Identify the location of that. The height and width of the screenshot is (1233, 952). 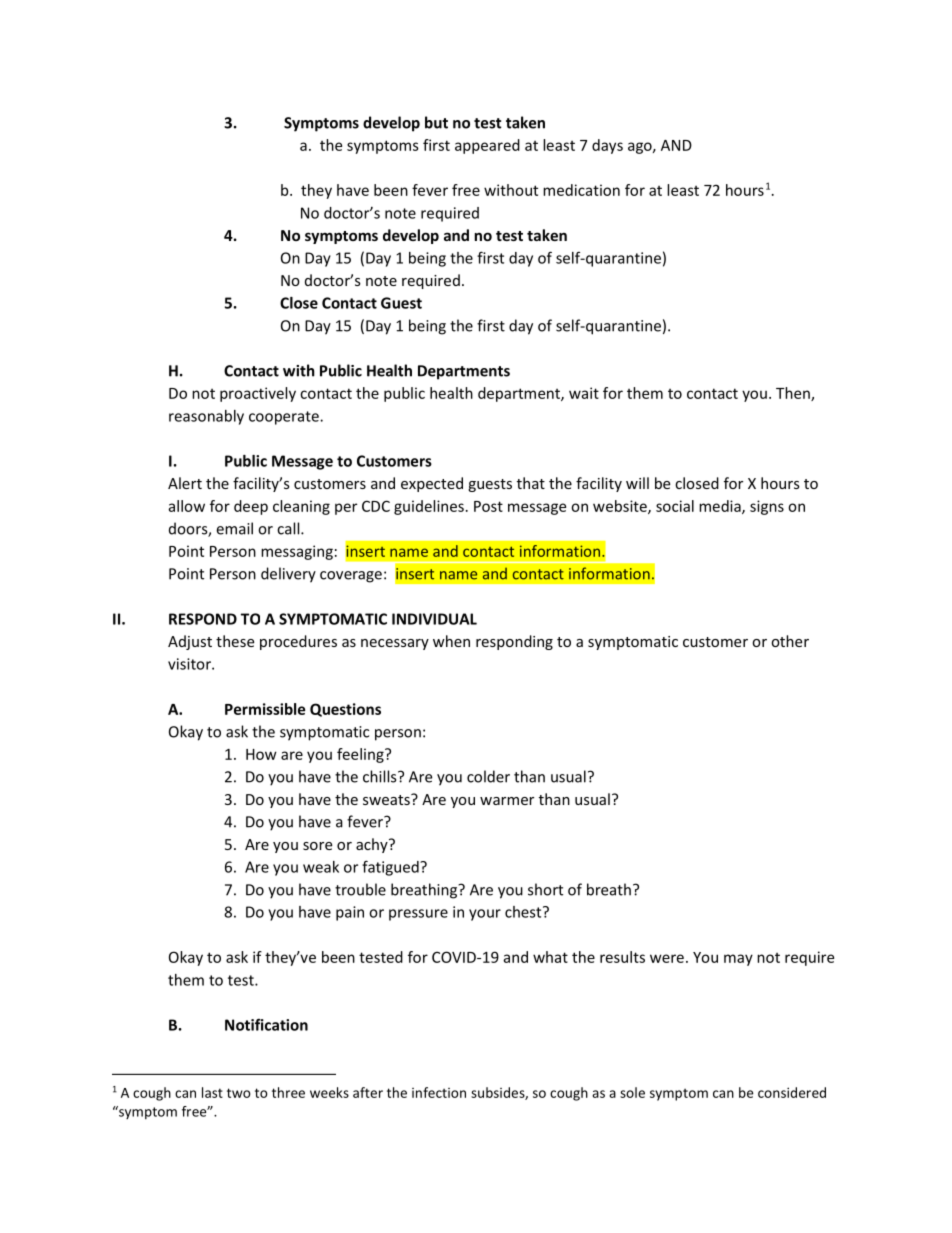
(531, 483).
